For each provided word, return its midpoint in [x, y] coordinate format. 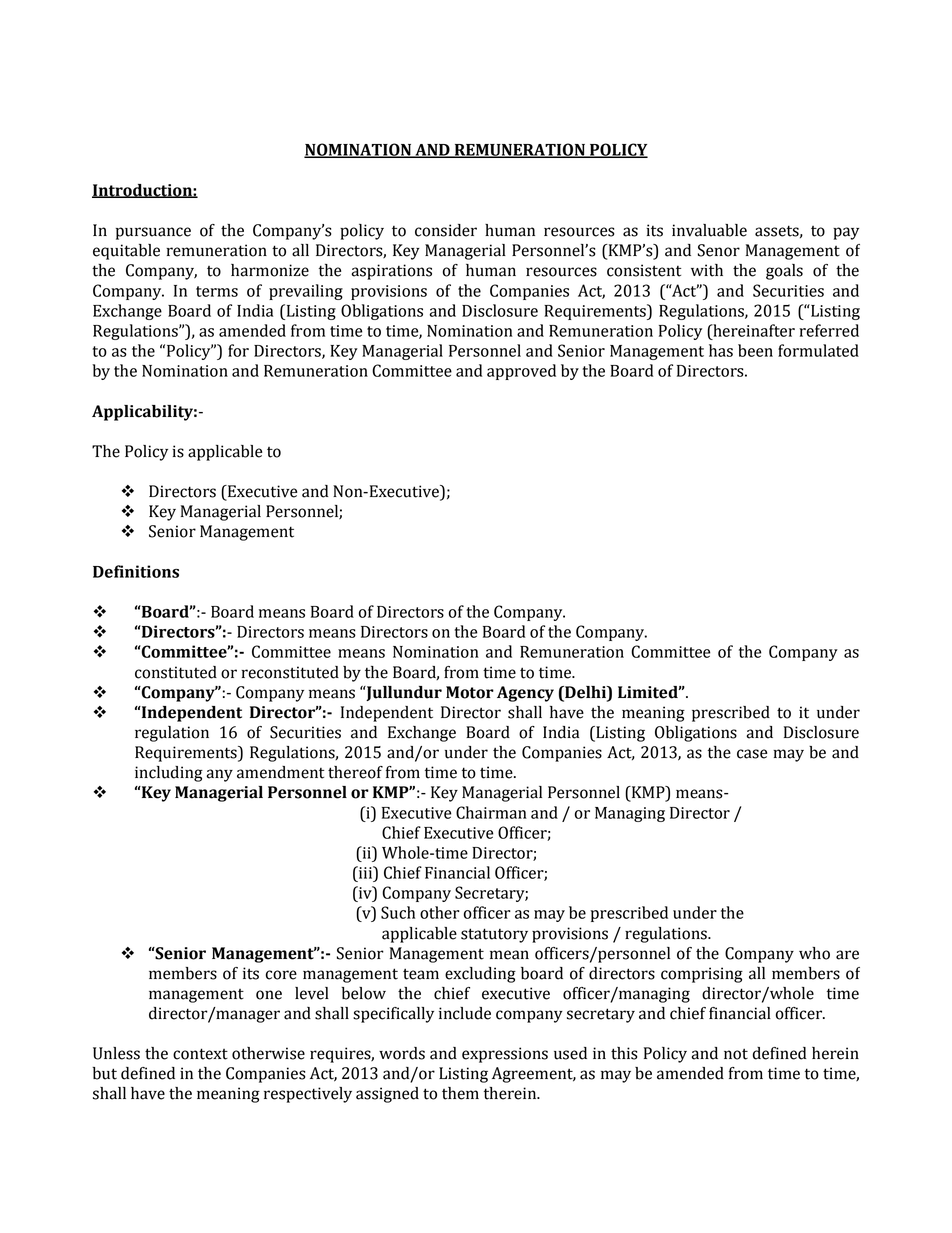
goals [784, 272]
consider [446, 230]
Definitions [136, 571]
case [752, 754]
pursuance [153, 233]
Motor [470, 692]
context [200, 1054]
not [736, 1054]
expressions [505, 1055]
